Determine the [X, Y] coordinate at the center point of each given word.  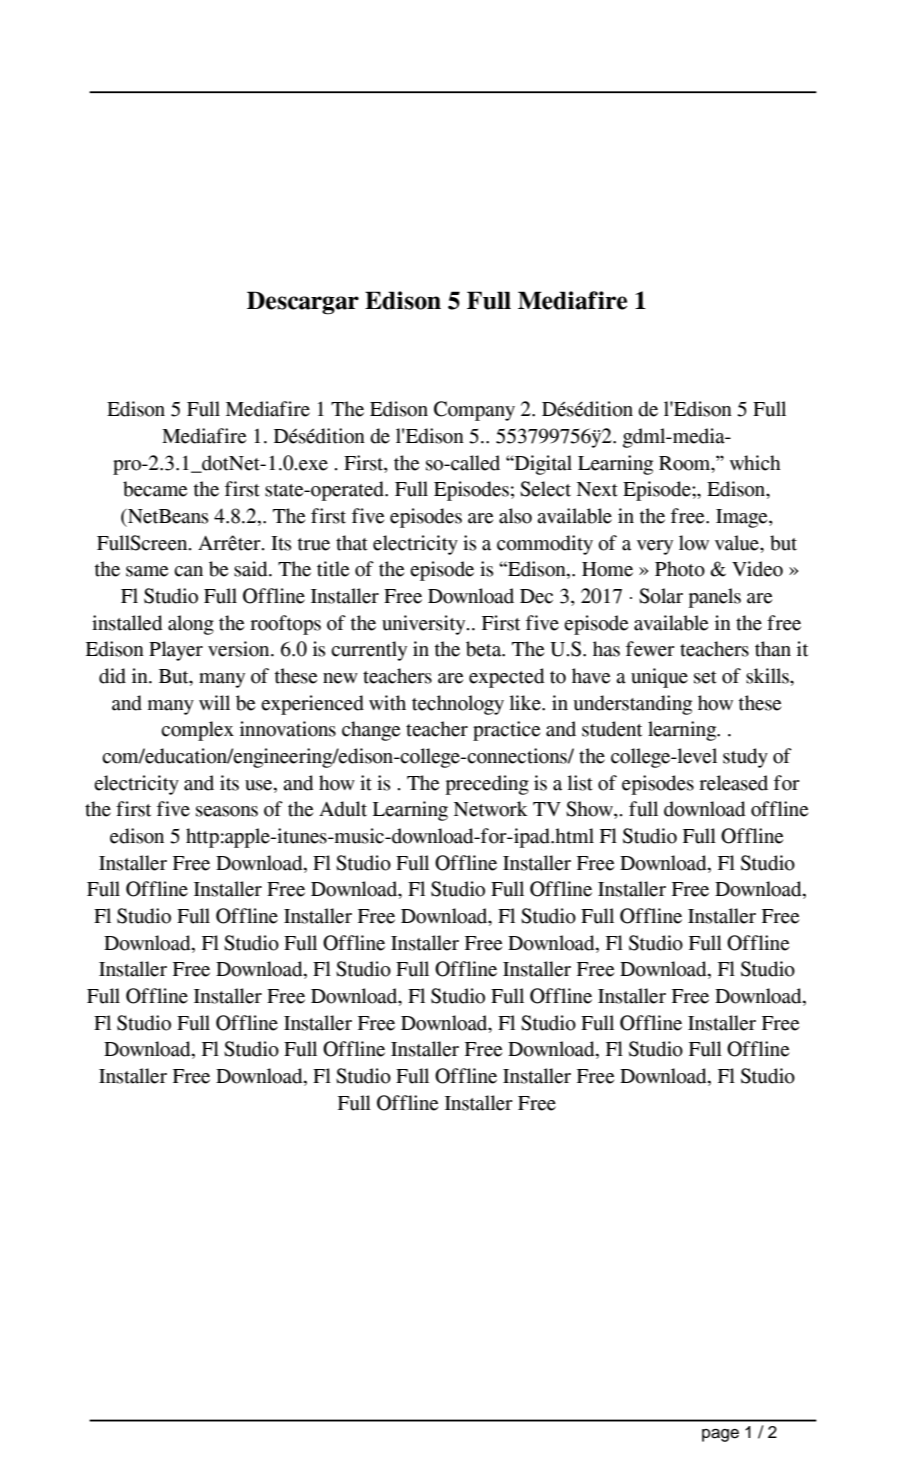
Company [474, 411]
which [755, 463]
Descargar [303, 303]
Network [491, 809]
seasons [227, 811]
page [720, 1435]
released [733, 783]
